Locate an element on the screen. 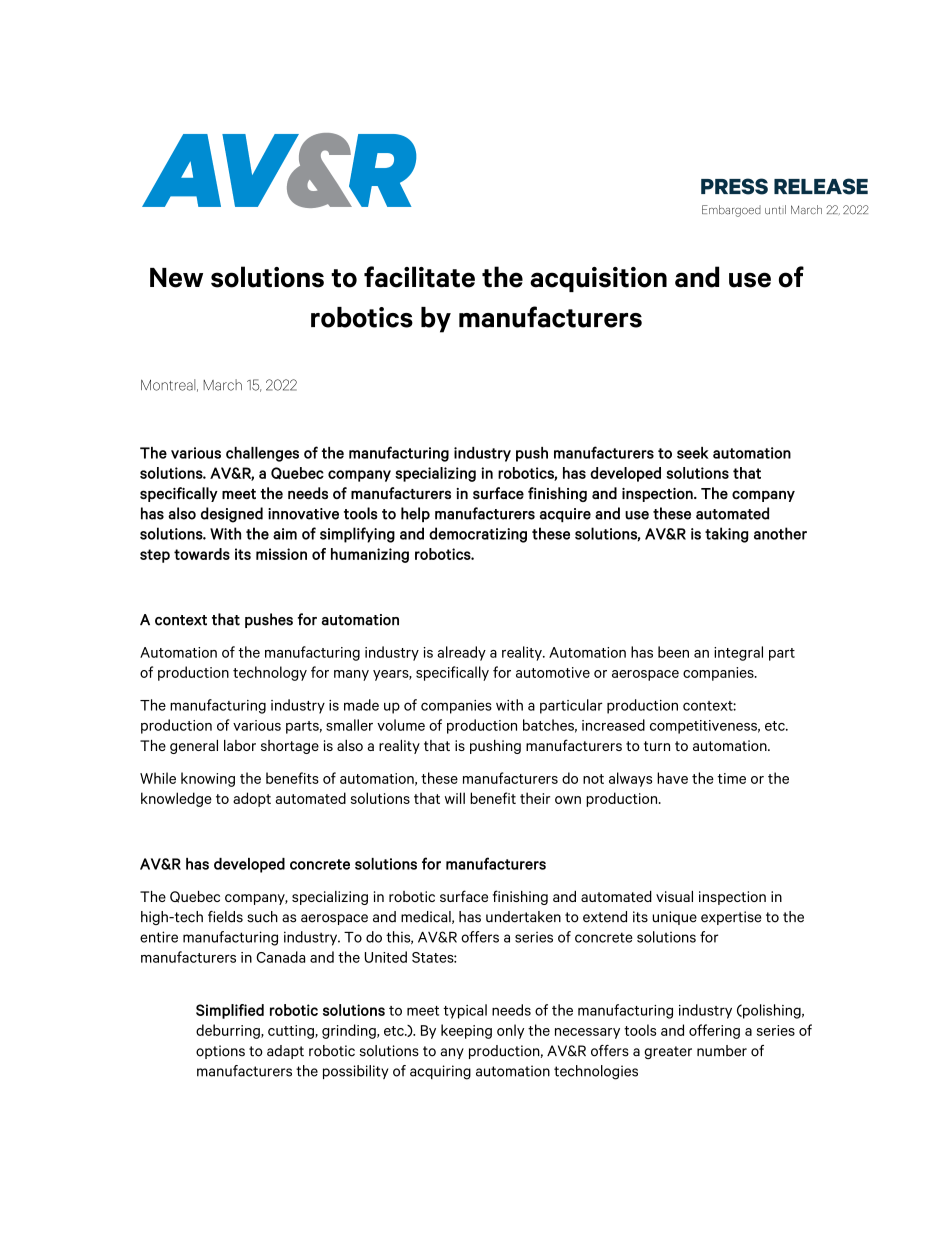  already is located at coordinates (461, 653).
